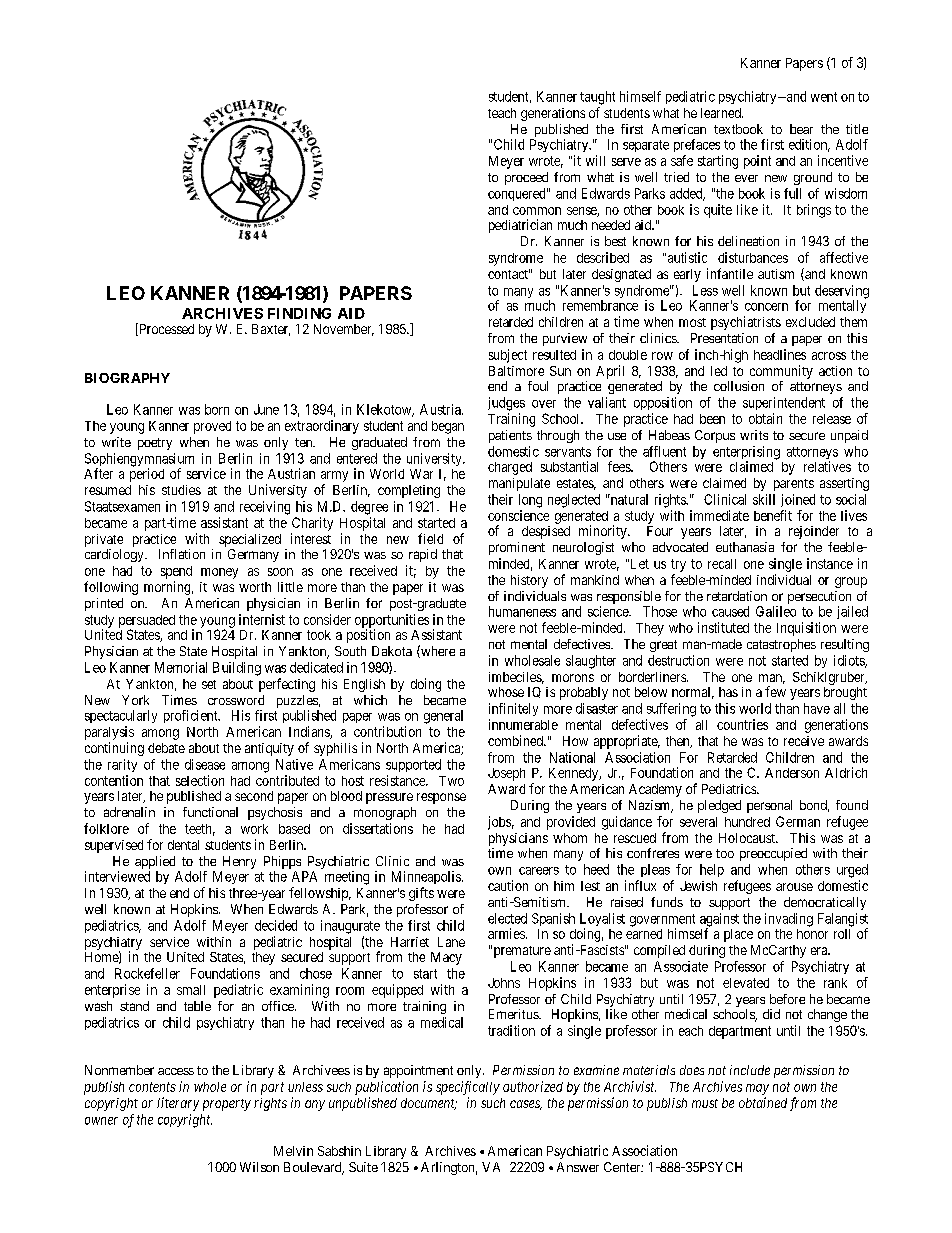 The height and width of the screenshot is (1233, 952). Describe the element at coordinates (510, 468) in the screenshot. I see `charged` at that location.
